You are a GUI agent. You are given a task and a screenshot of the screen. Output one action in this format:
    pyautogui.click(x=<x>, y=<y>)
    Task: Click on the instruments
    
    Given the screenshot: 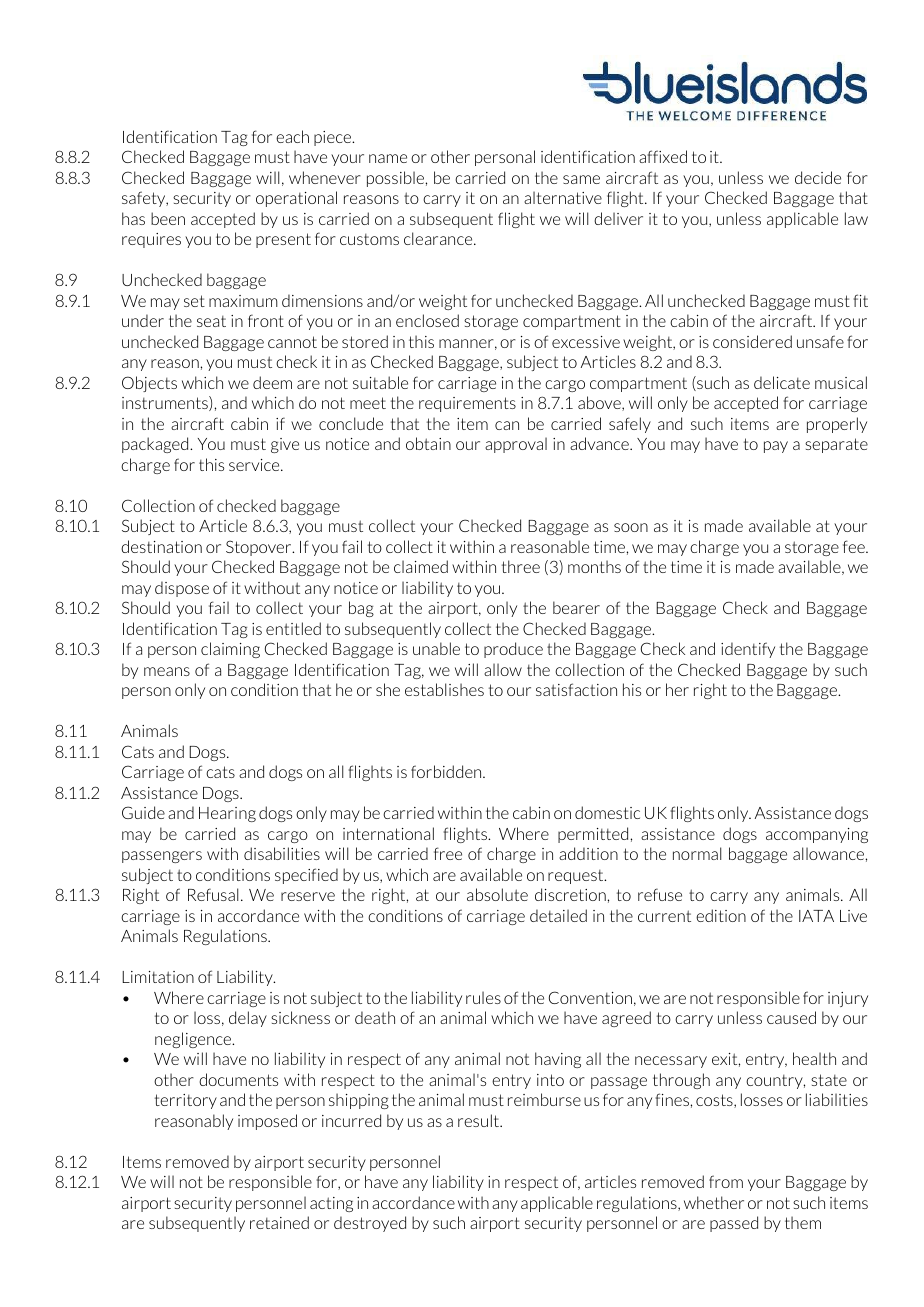 What is the action you would take?
    pyautogui.click(x=166, y=403)
